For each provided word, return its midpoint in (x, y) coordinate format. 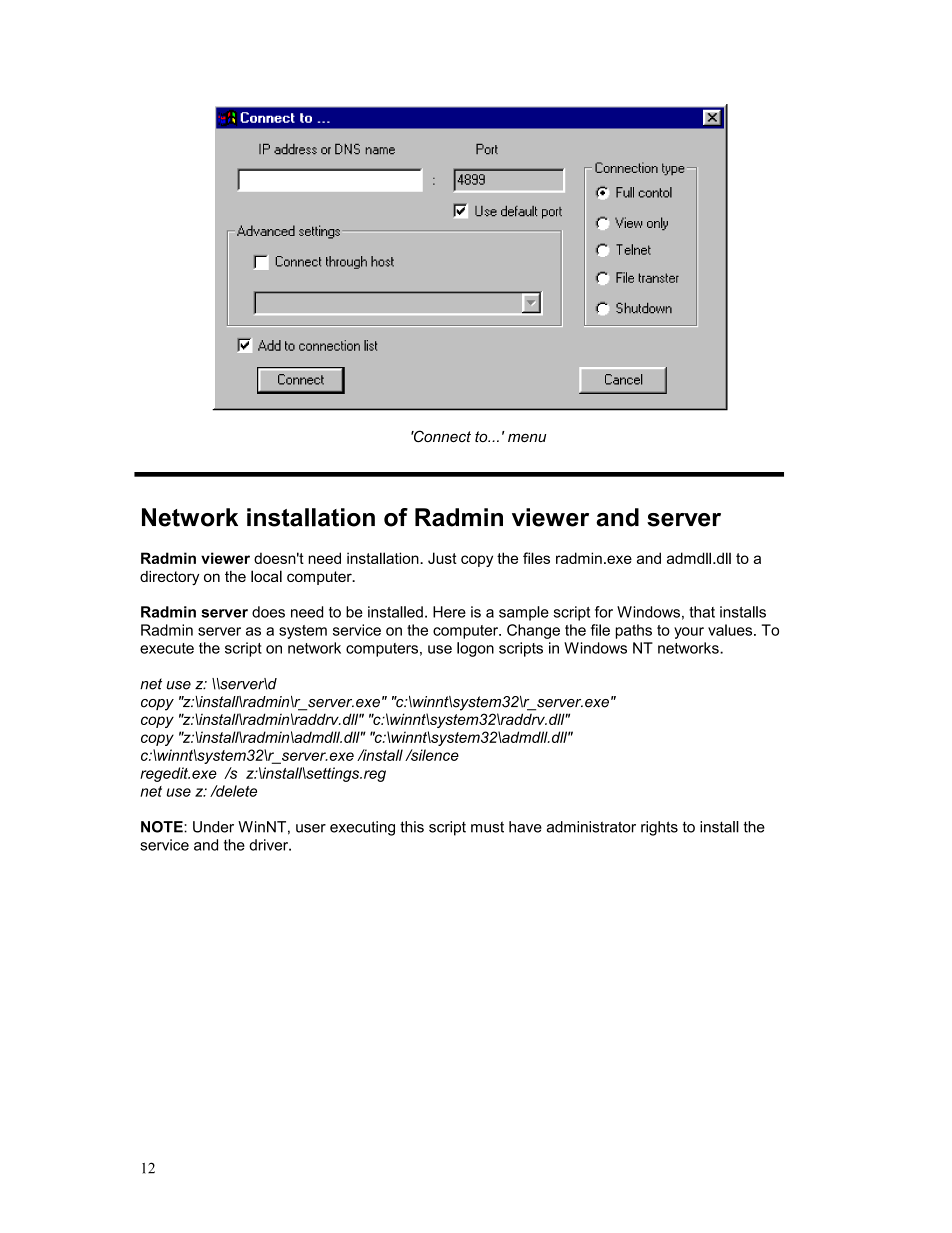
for (604, 612)
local (266, 576)
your (689, 633)
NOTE (163, 827)
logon (475, 649)
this (412, 827)
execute (167, 648)
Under (213, 827)
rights (659, 828)
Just (442, 558)
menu (527, 437)
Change (533, 631)
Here (449, 612)
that (702, 612)
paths (634, 631)
